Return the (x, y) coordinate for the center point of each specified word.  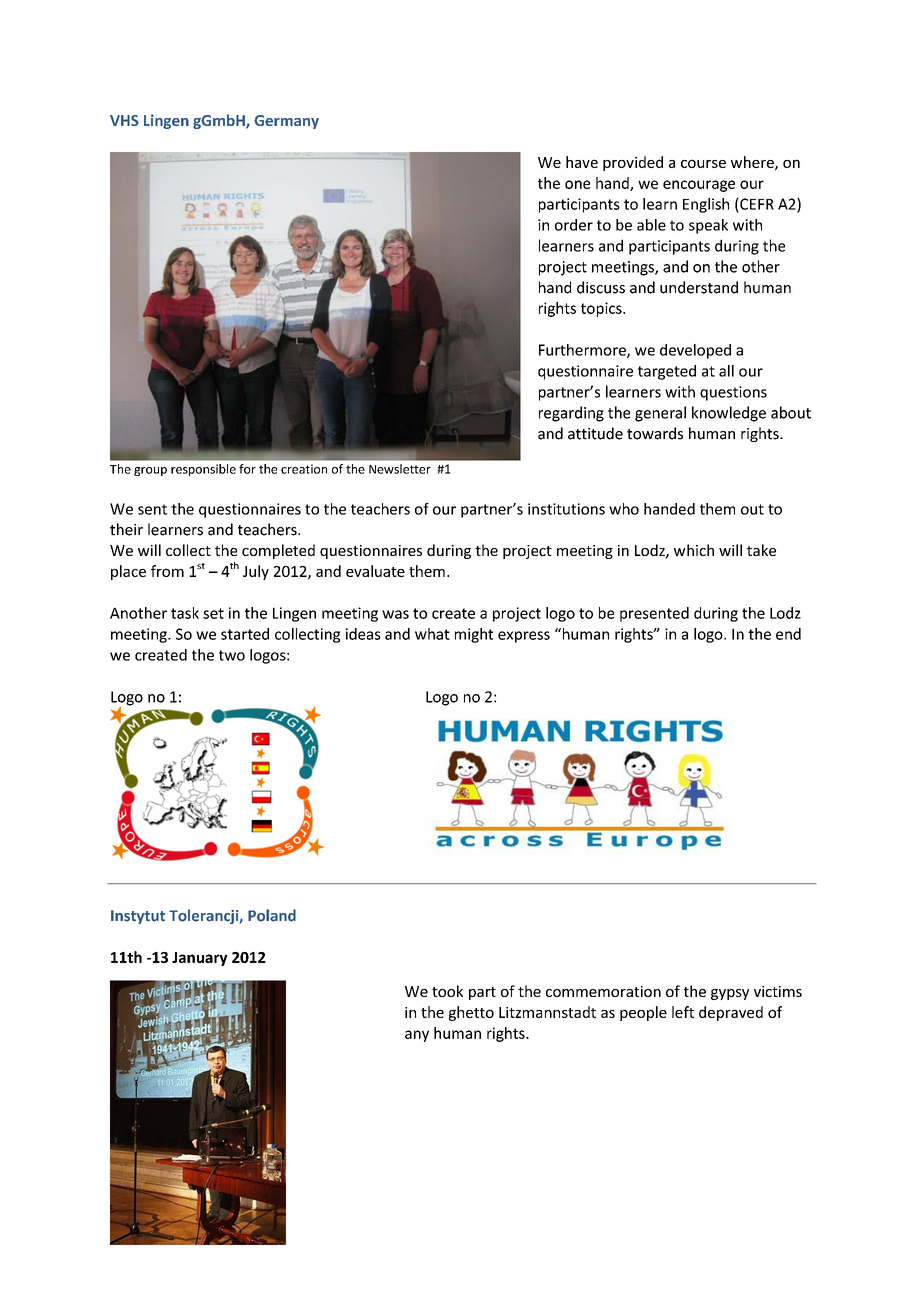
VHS (124, 120)
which (694, 550)
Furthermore (583, 351)
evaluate (375, 571)
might (474, 635)
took (447, 991)
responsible (203, 470)
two (232, 655)
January (200, 959)
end (788, 634)
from (167, 571)
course (703, 163)
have (582, 162)
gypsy (730, 994)
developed (695, 351)
